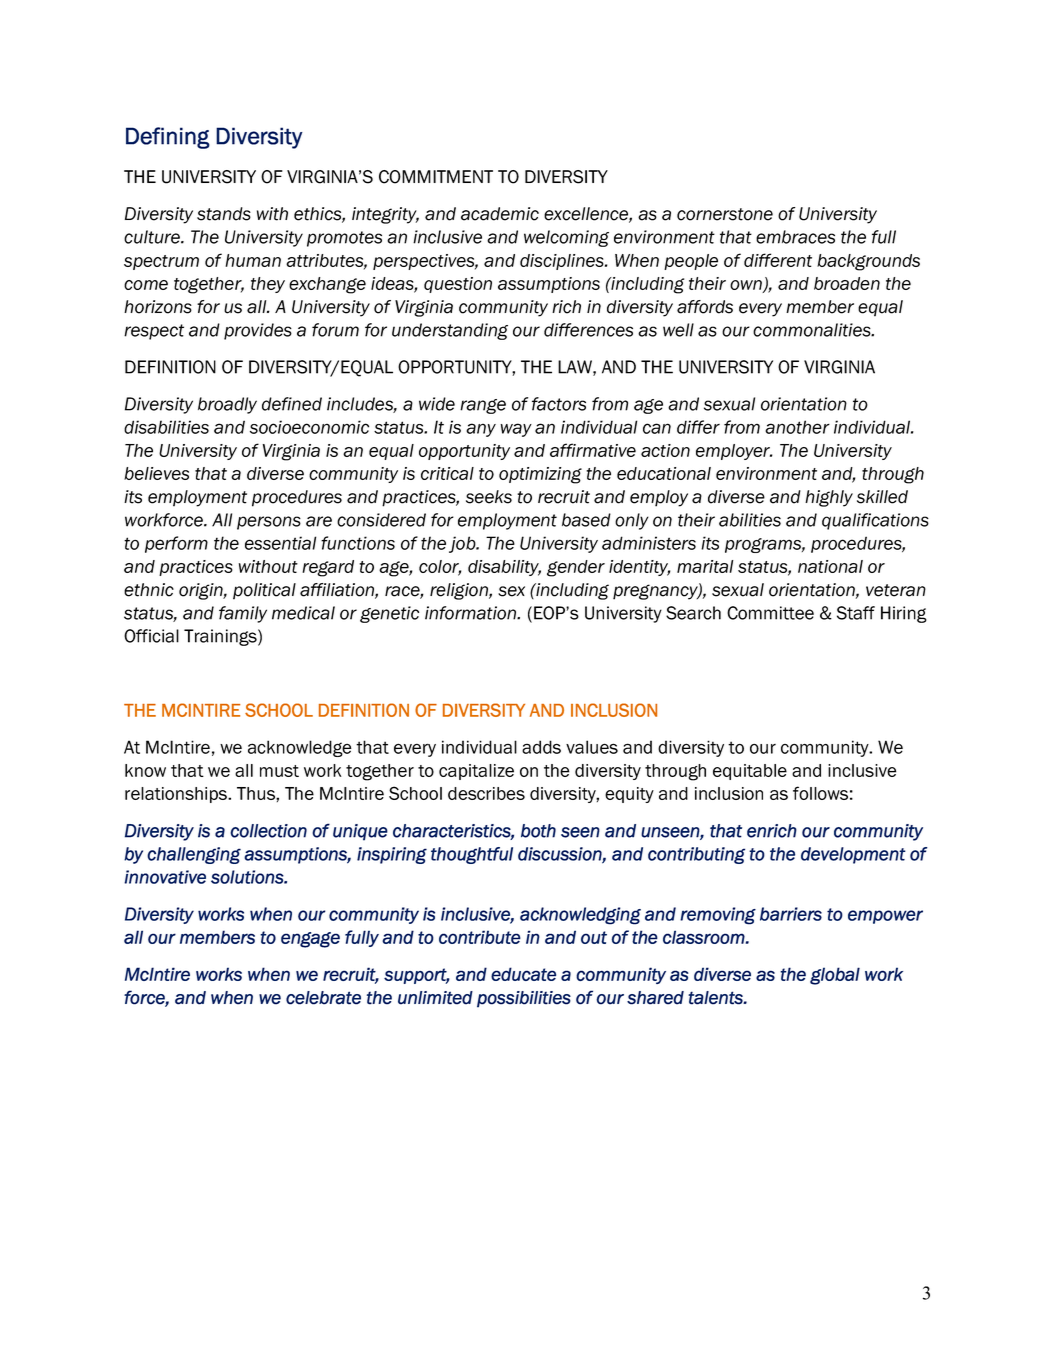 The image size is (1056, 1366). I want to click on provides, so click(258, 331).
